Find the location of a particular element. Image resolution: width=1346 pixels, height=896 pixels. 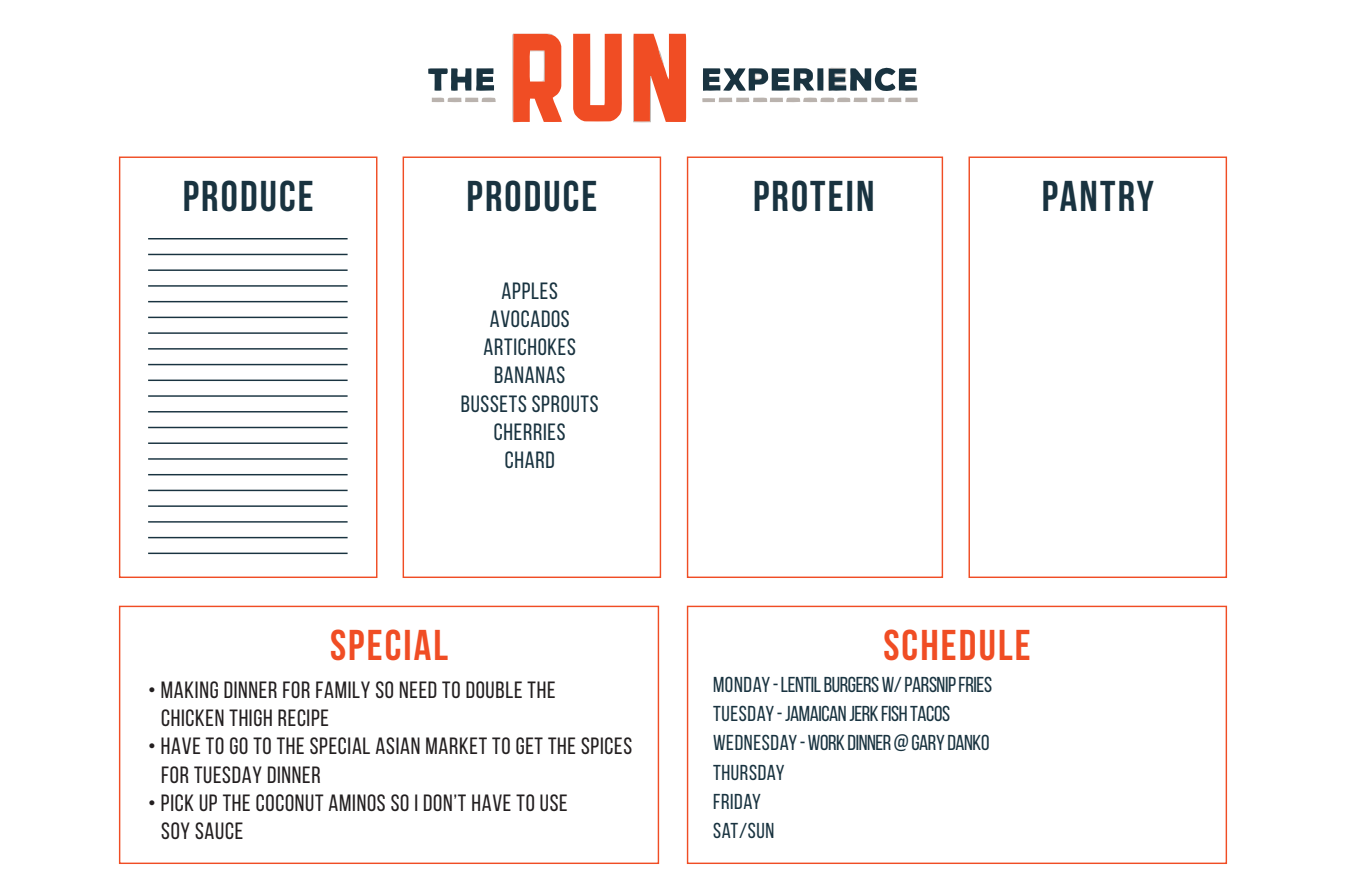

Schedule is located at coordinates (957, 645).
